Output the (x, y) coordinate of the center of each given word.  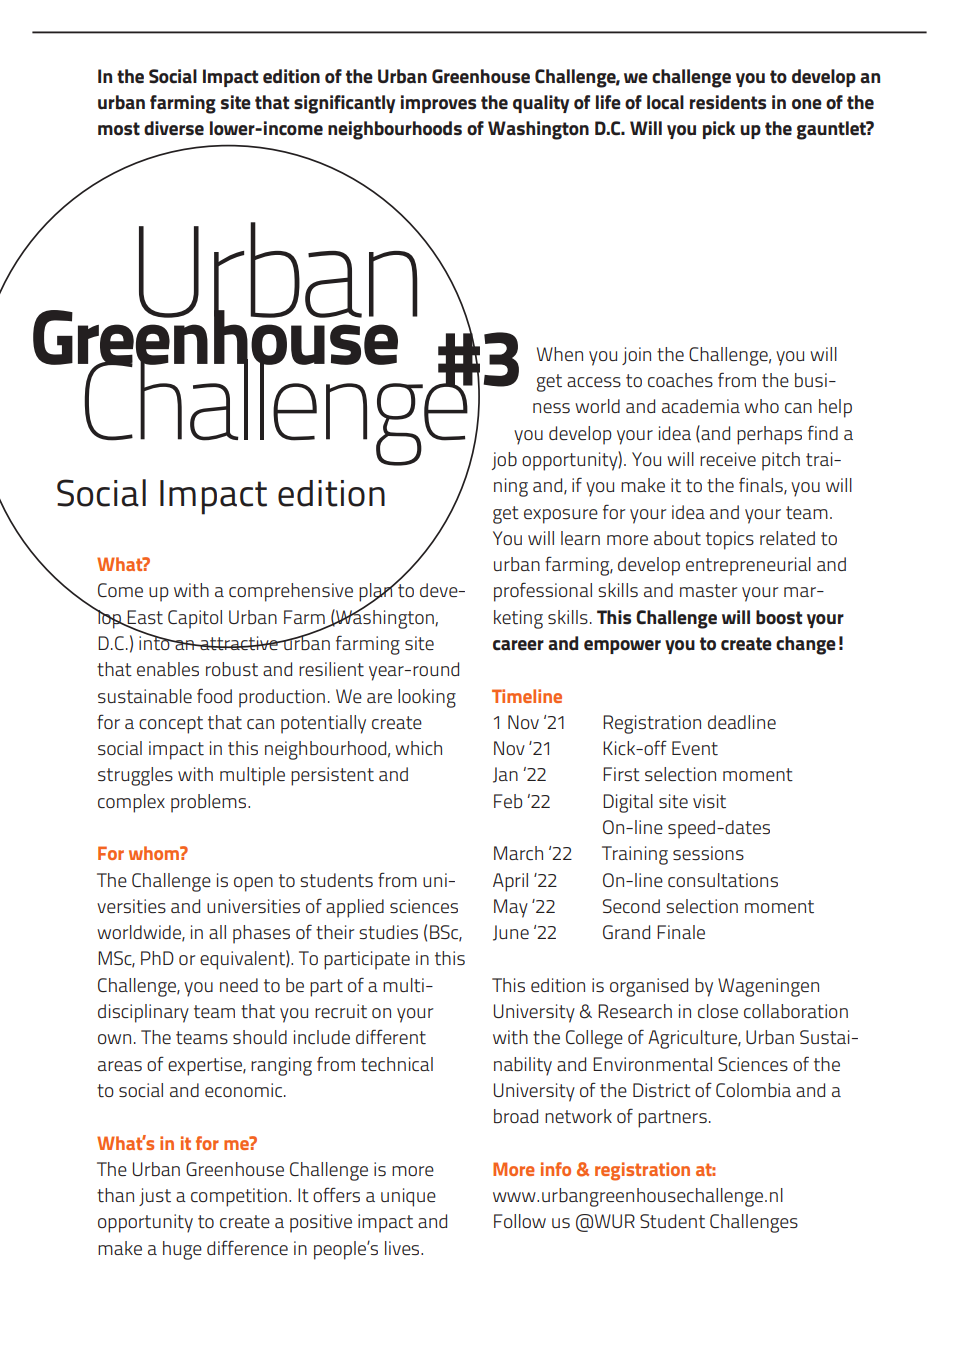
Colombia (753, 1090)
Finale (681, 932)
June (511, 933)
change (806, 645)
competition (239, 1197)
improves (438, 104)
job (504, 461)
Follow (520, 1221)
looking (427, 698)
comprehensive (291, 592)
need (239, 985)
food (214, 695)
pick (719, 130)
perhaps (769, 435)
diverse (174, 128)
